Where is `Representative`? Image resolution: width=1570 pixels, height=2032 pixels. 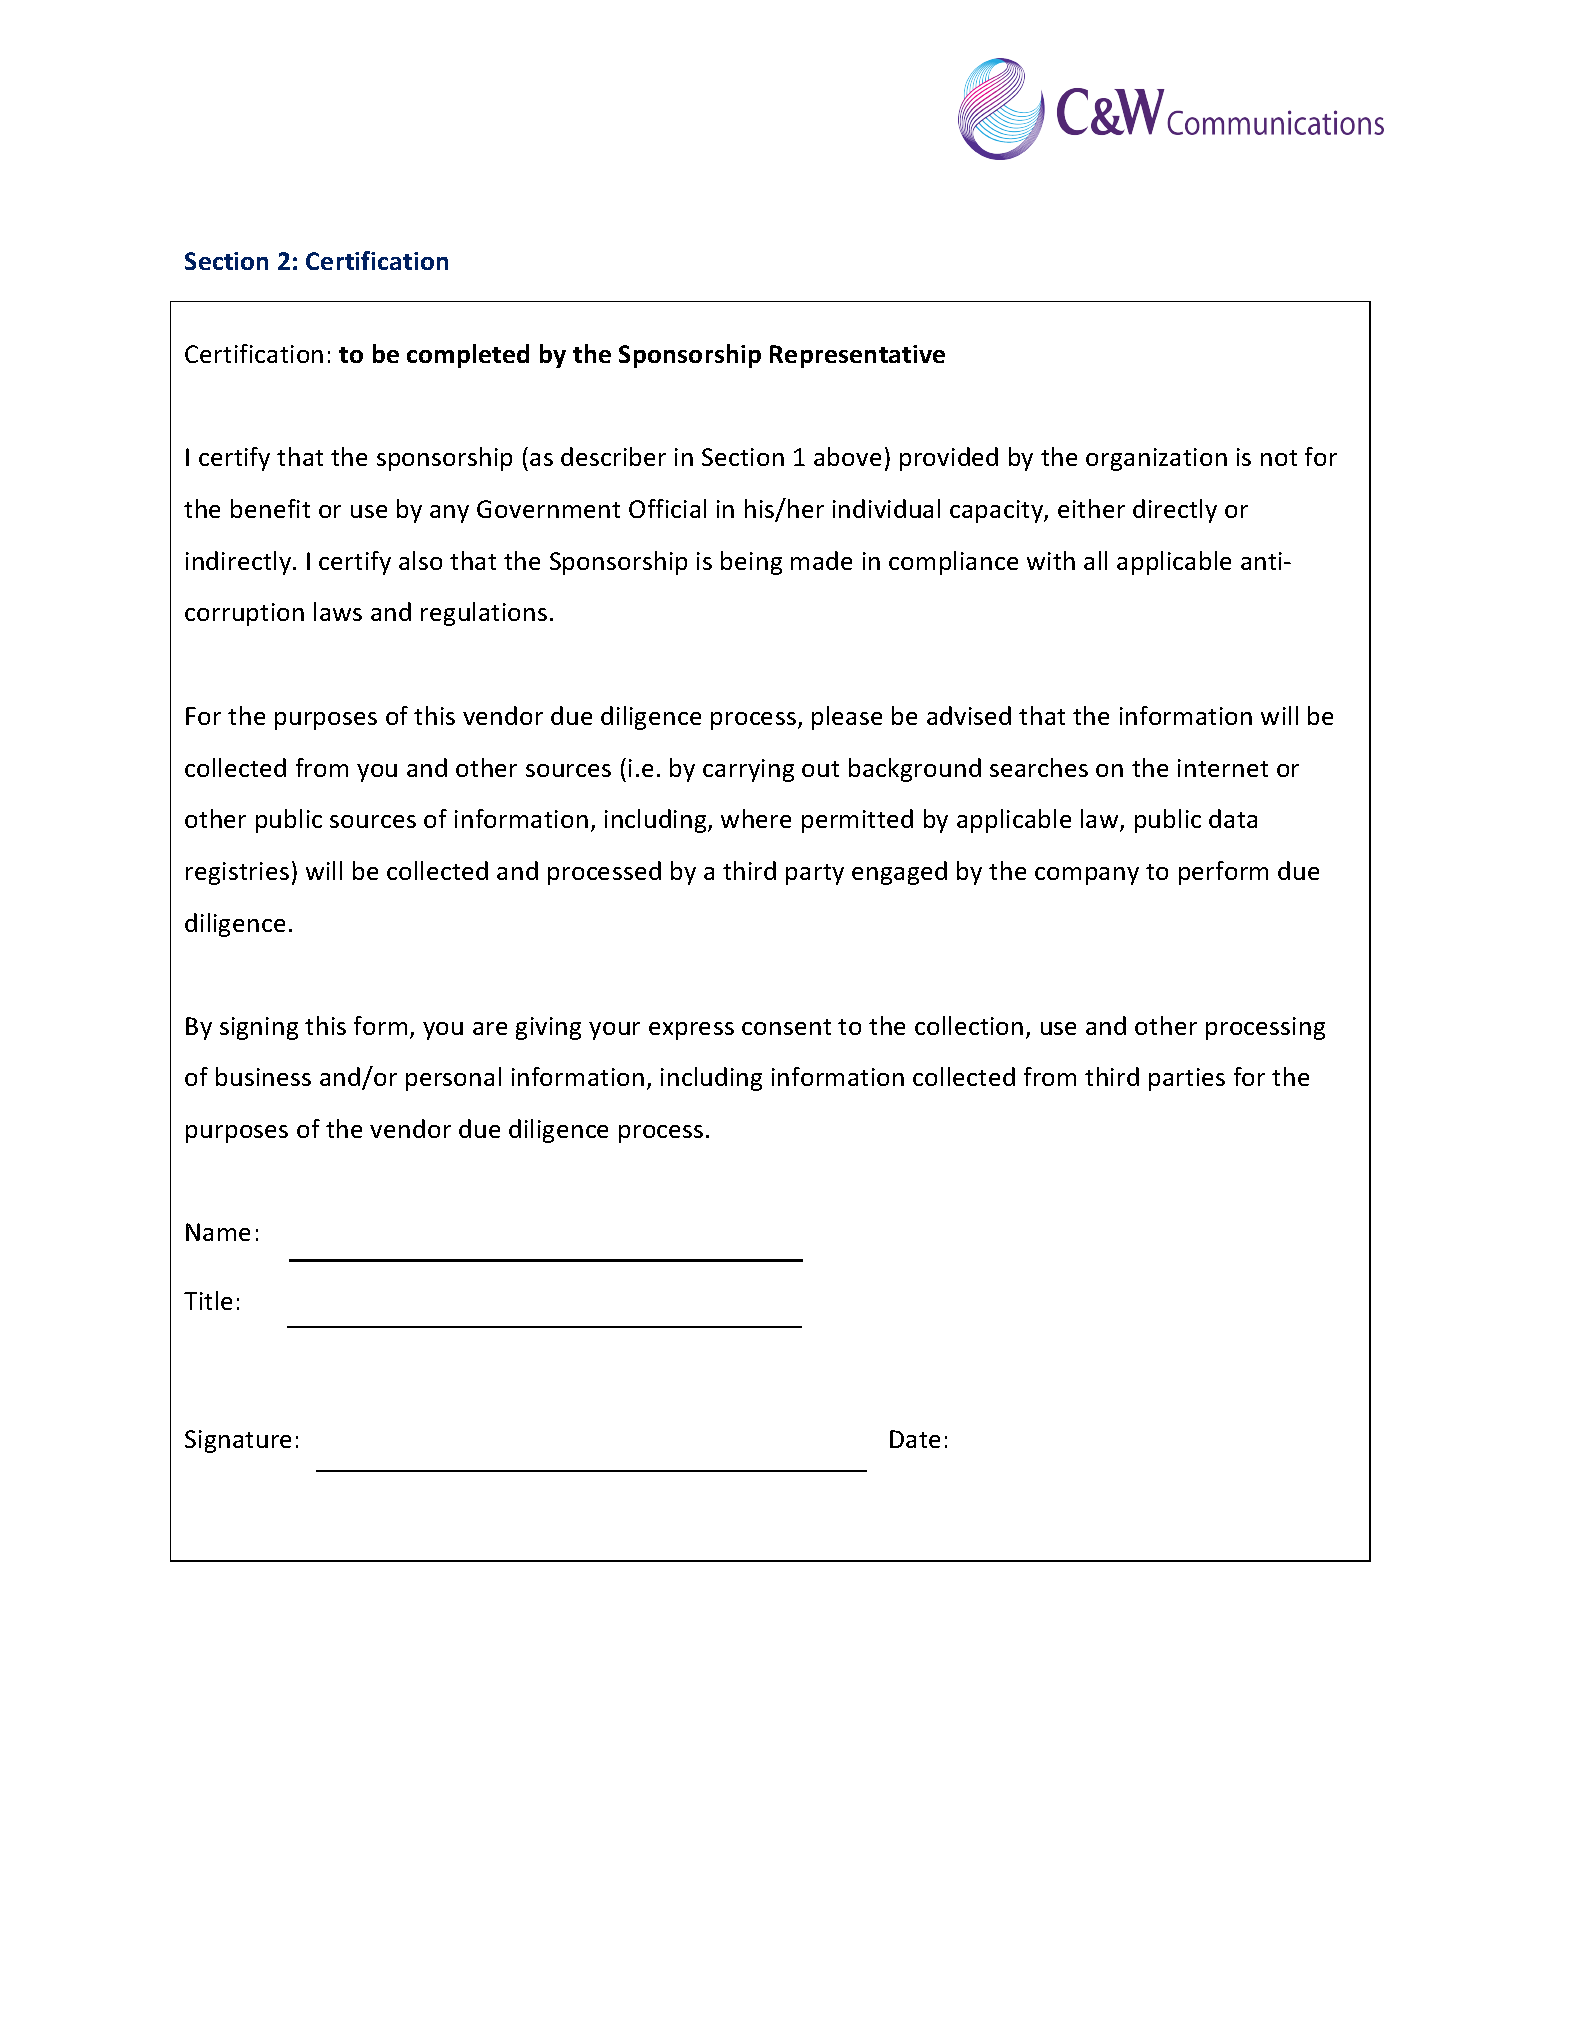 Representative is located at coordinates (857, 356).
